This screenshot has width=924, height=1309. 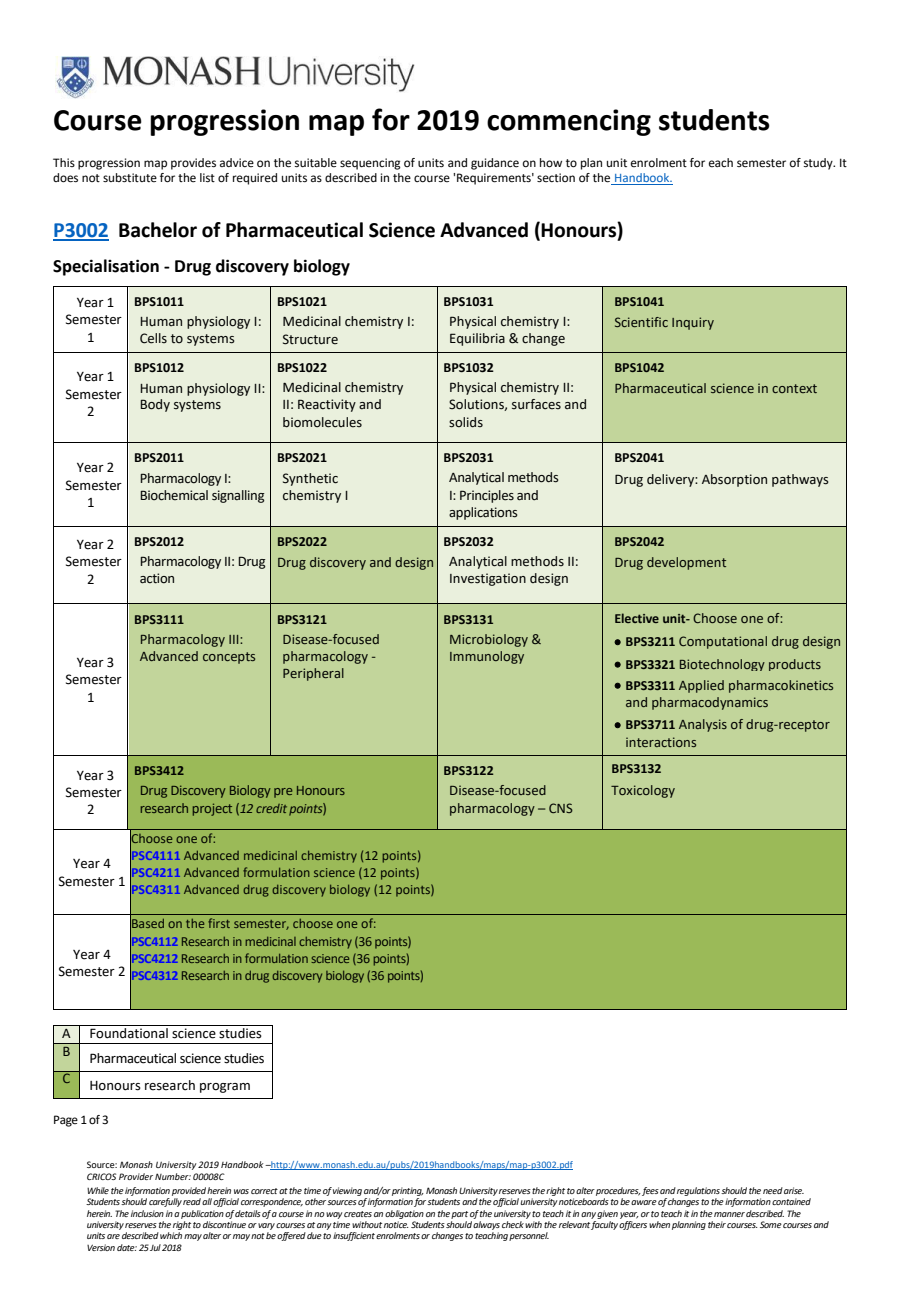 I want to click on concepts, so click(x=229, y=658).
